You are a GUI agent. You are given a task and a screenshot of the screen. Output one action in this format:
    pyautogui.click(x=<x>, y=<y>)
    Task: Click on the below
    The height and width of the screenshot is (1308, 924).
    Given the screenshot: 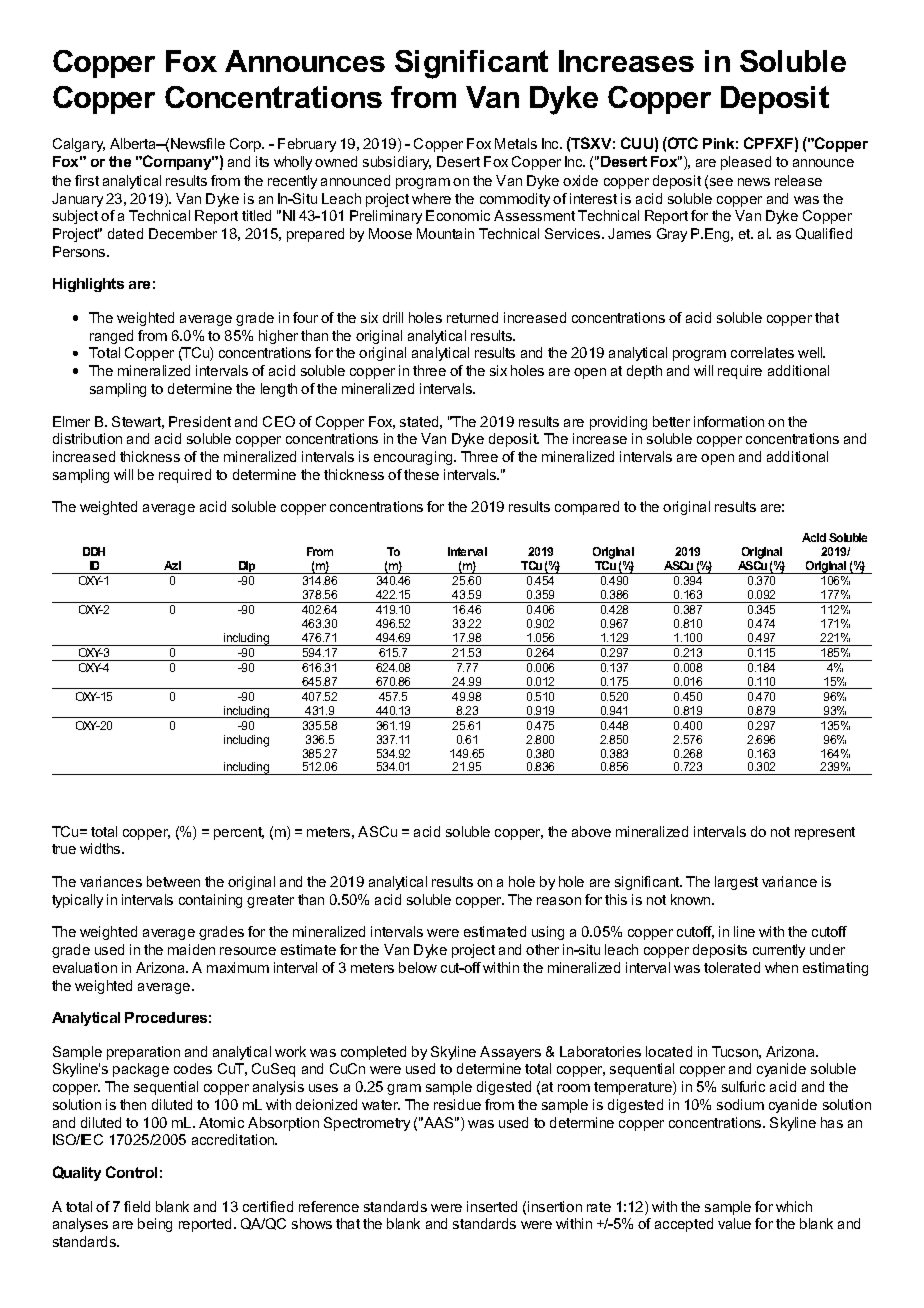 What is the action you would take?
    pyautogui.click(x=418, y=967)
